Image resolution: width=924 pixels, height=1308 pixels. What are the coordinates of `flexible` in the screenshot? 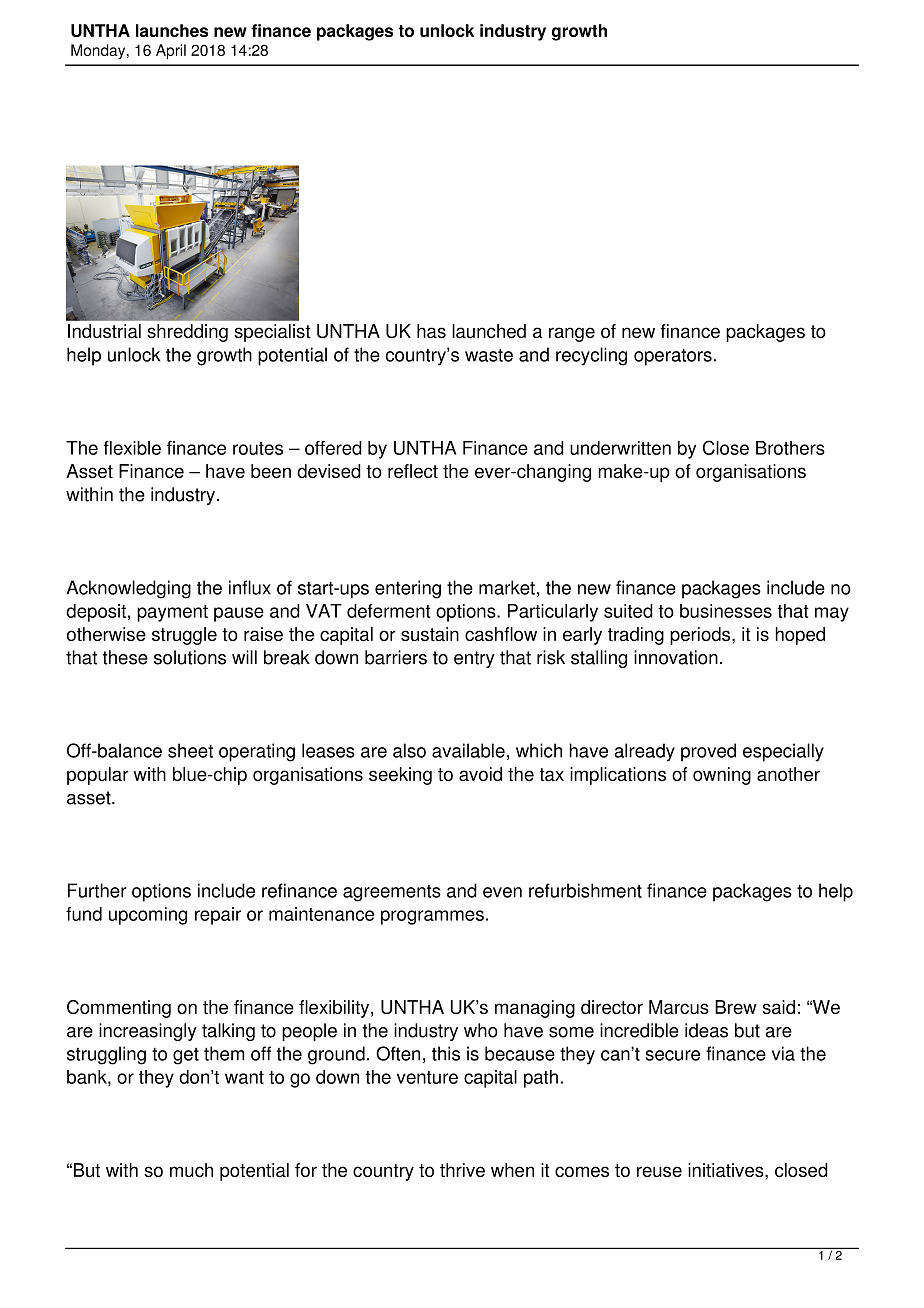 It's located at (132, 448).
